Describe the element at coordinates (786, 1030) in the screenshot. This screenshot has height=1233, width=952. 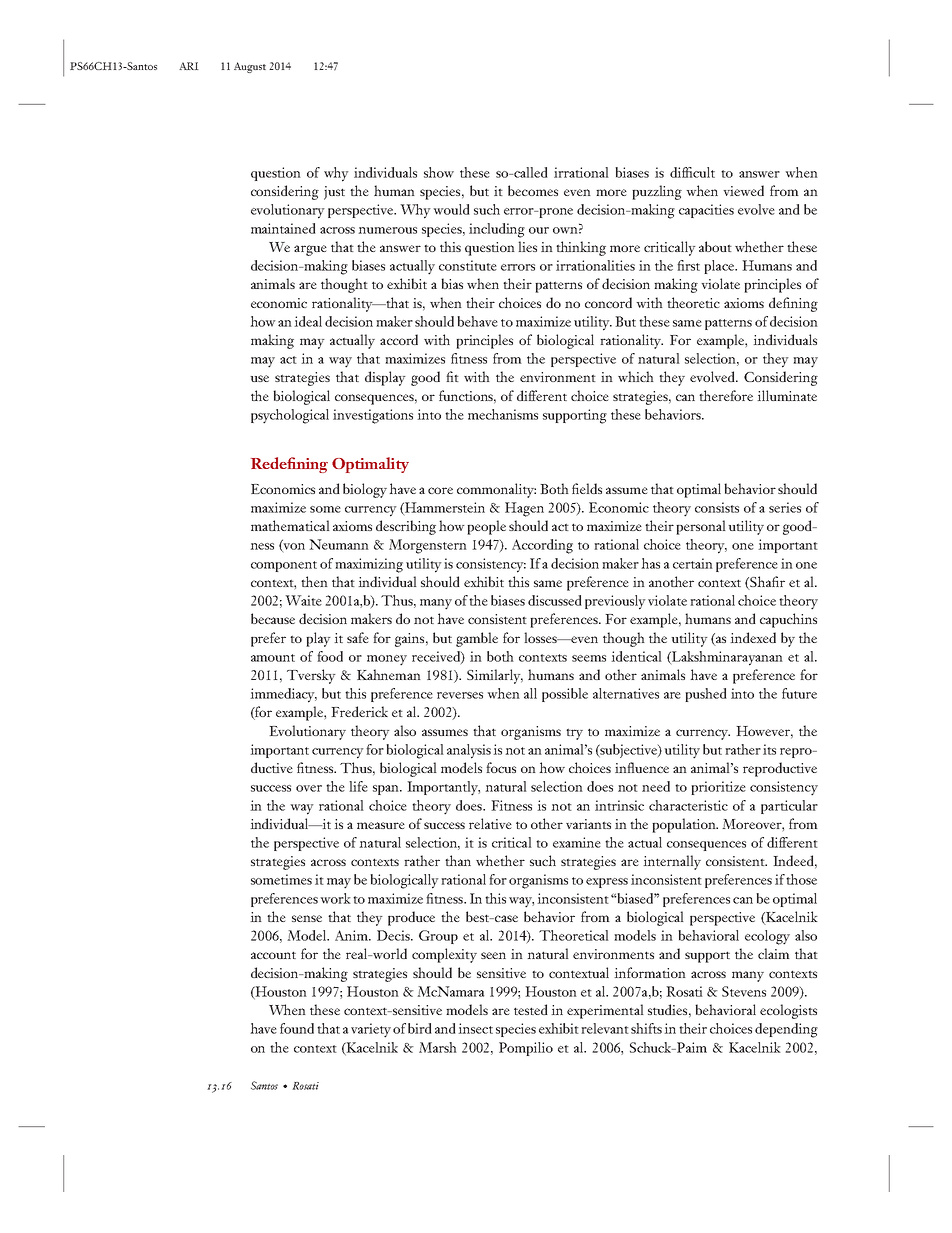
I see `depending` at that location.
